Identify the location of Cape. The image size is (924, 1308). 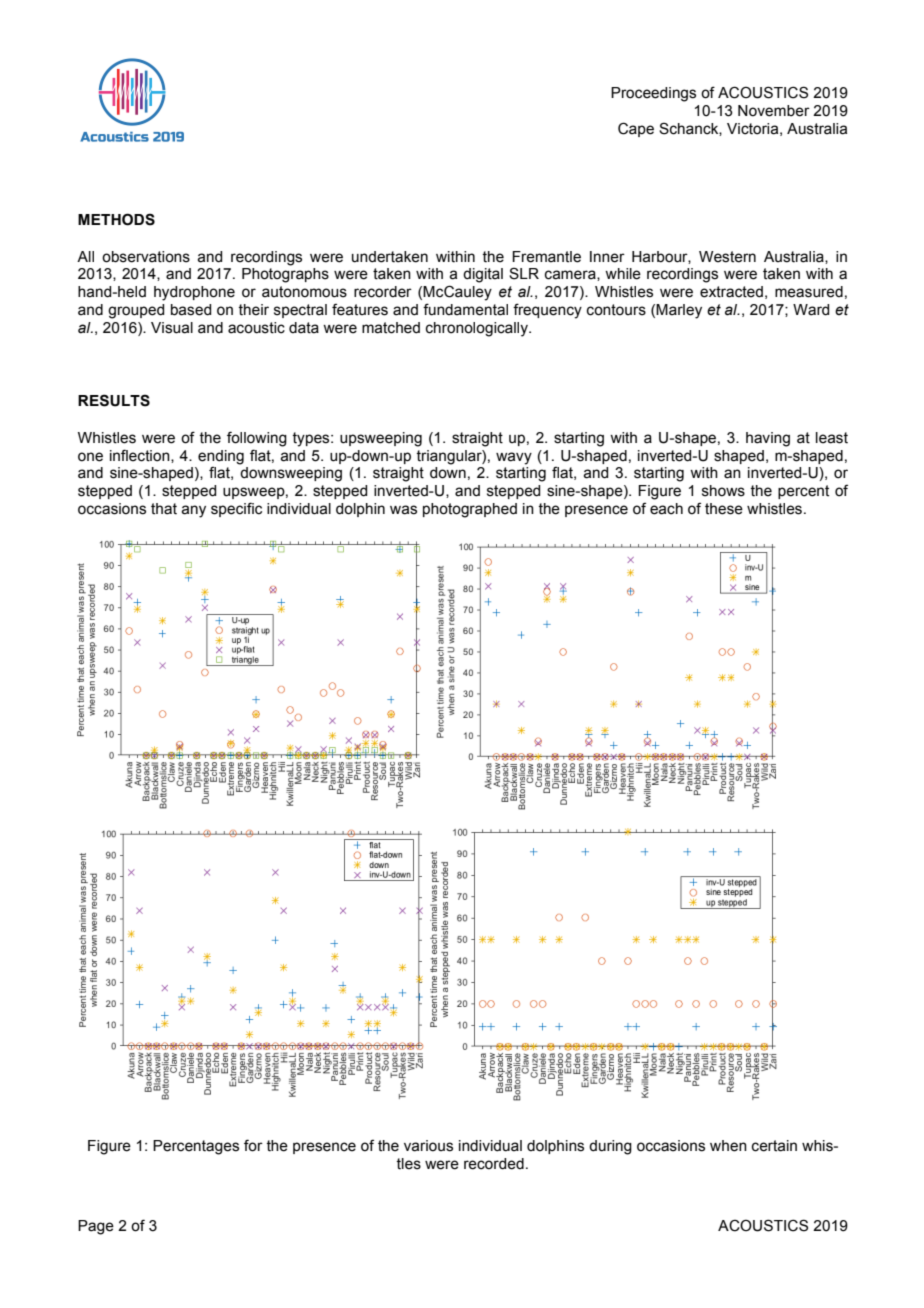
(636, 129).
